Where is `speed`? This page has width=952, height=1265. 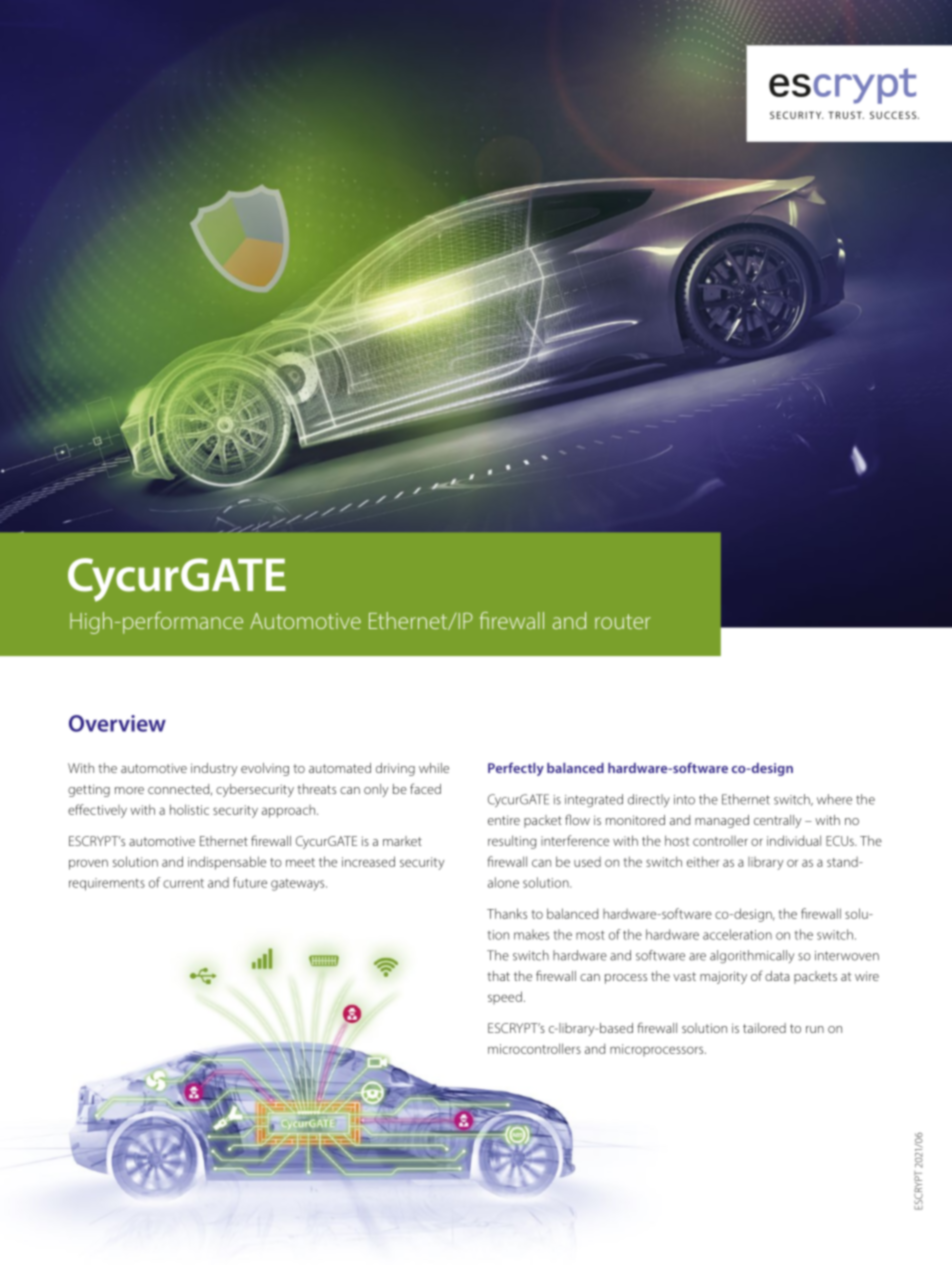 speed is located at coordinates (505, 997).
